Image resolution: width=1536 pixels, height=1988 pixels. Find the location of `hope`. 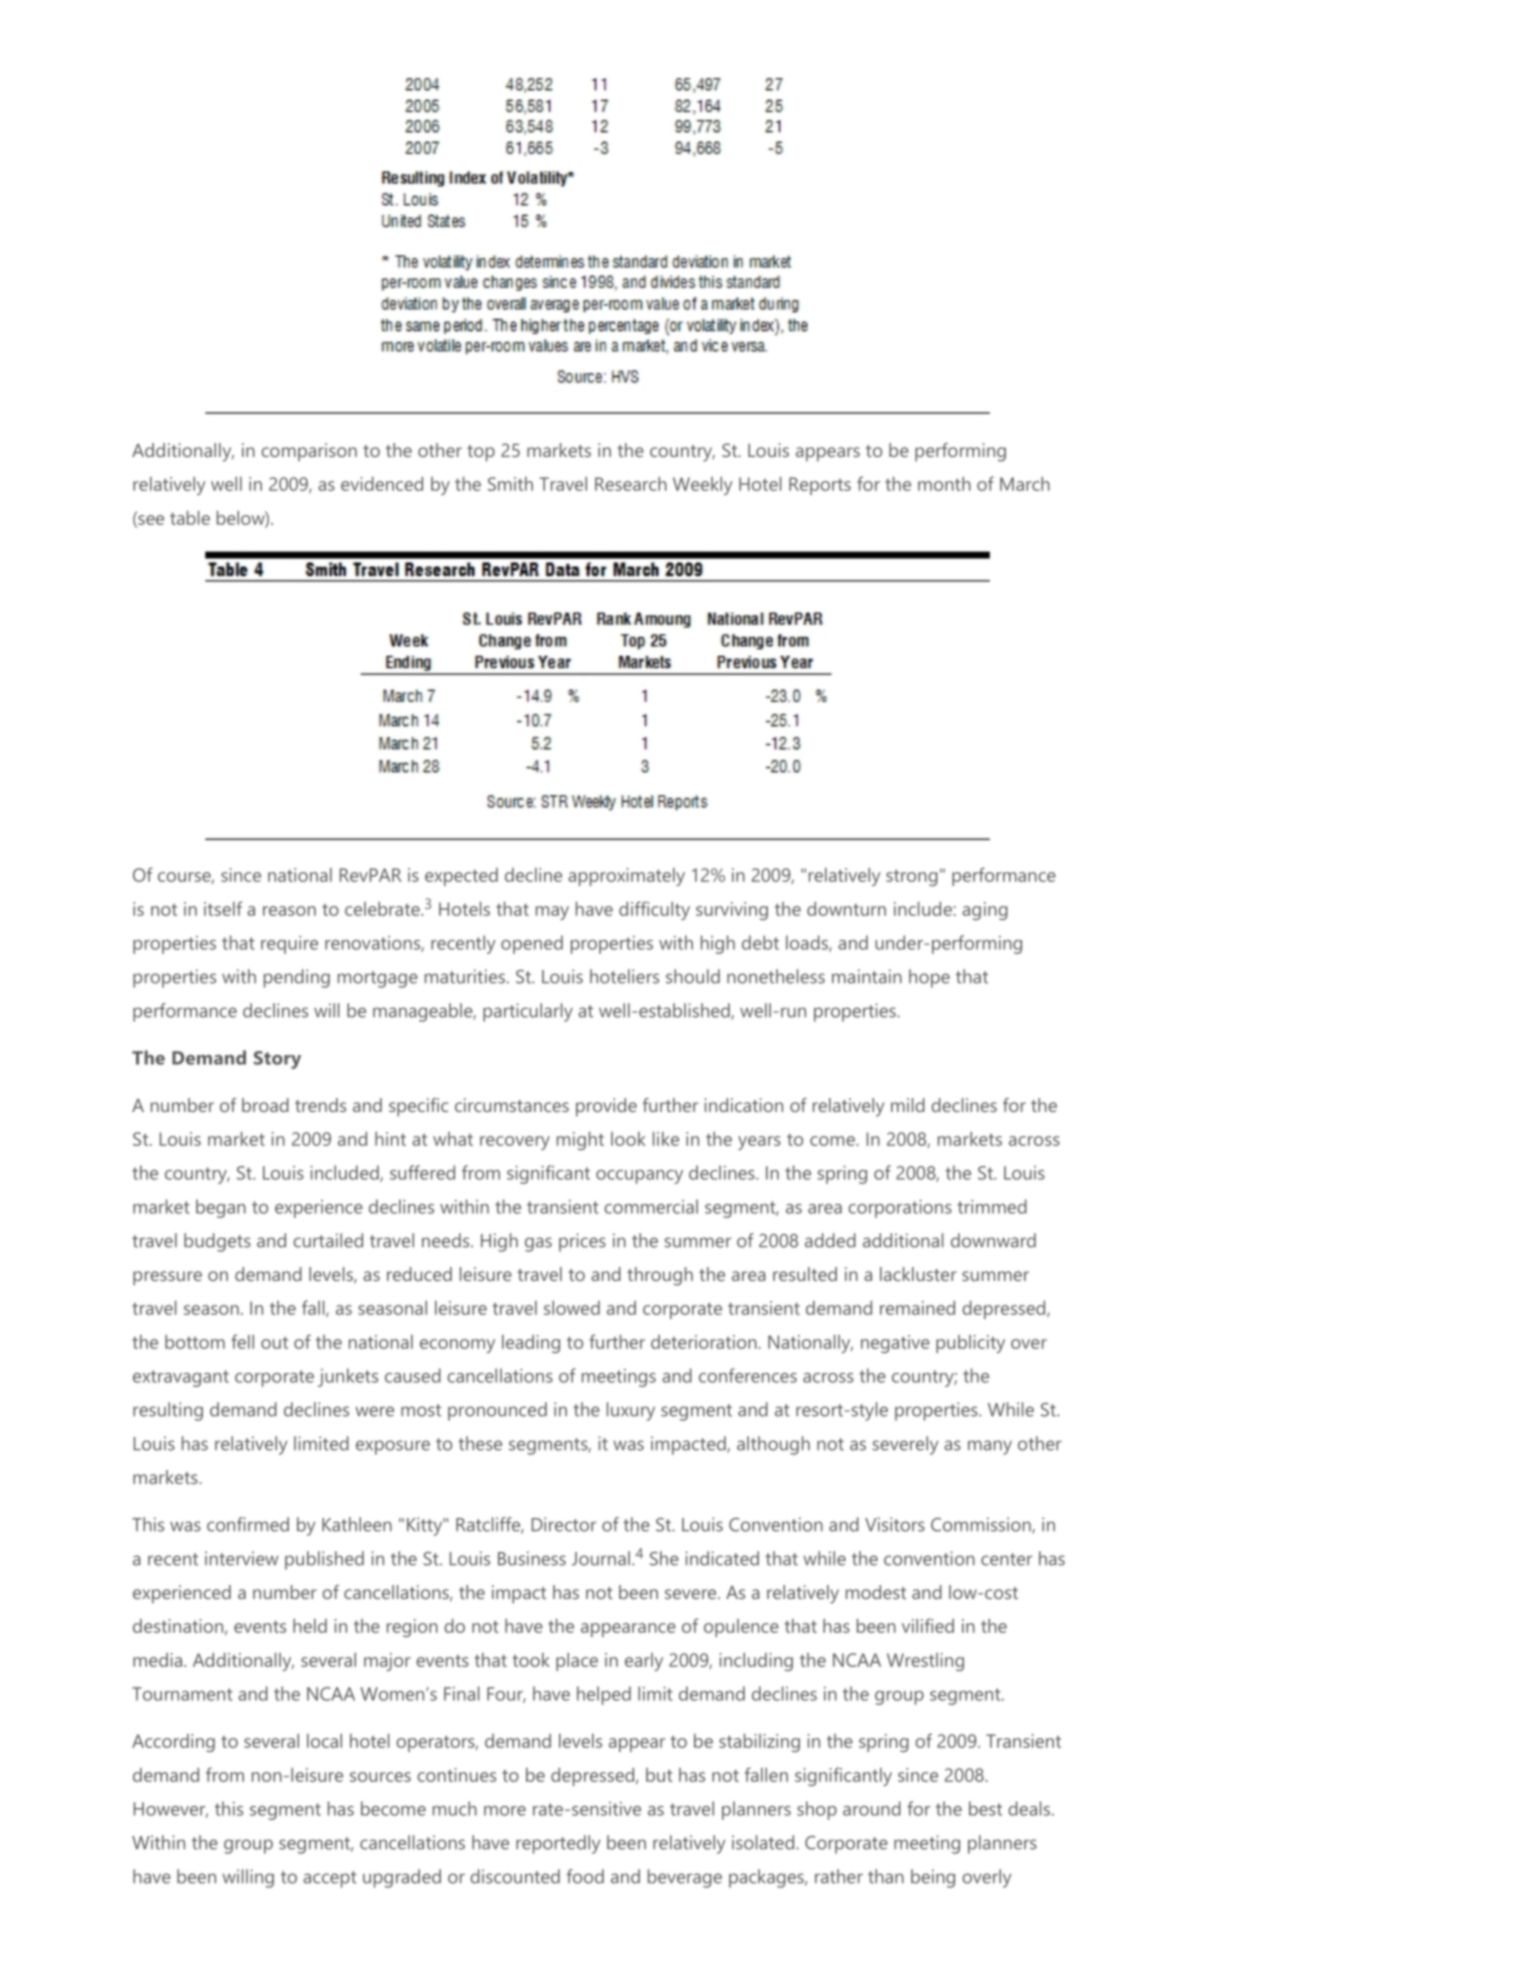

hope is located at coordinates (929, 978).
